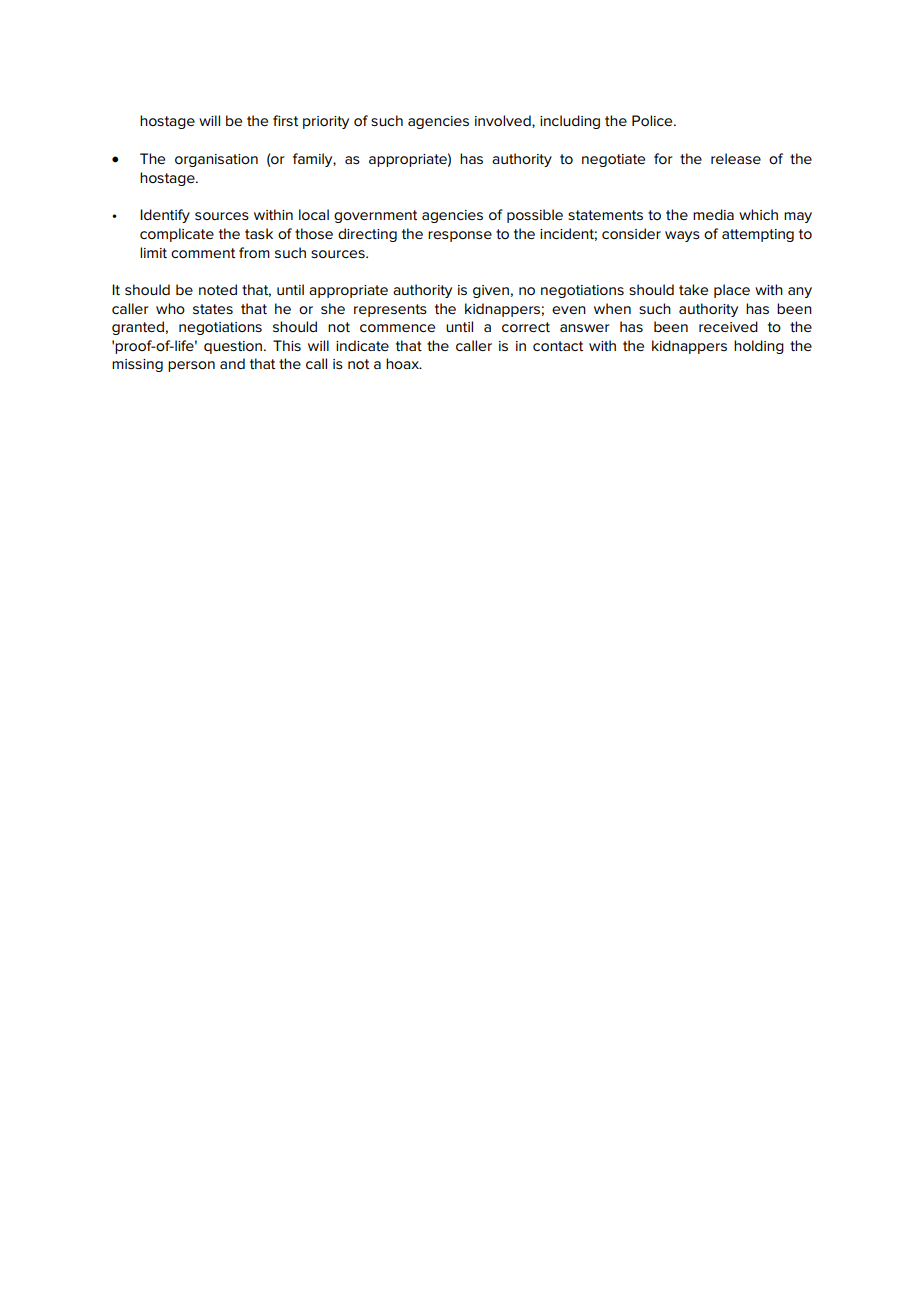 The image size is (924, 1308). What do you see at coordinates (403, 363) in the page?
I see `hoax` at bounding box center [403, 363].
